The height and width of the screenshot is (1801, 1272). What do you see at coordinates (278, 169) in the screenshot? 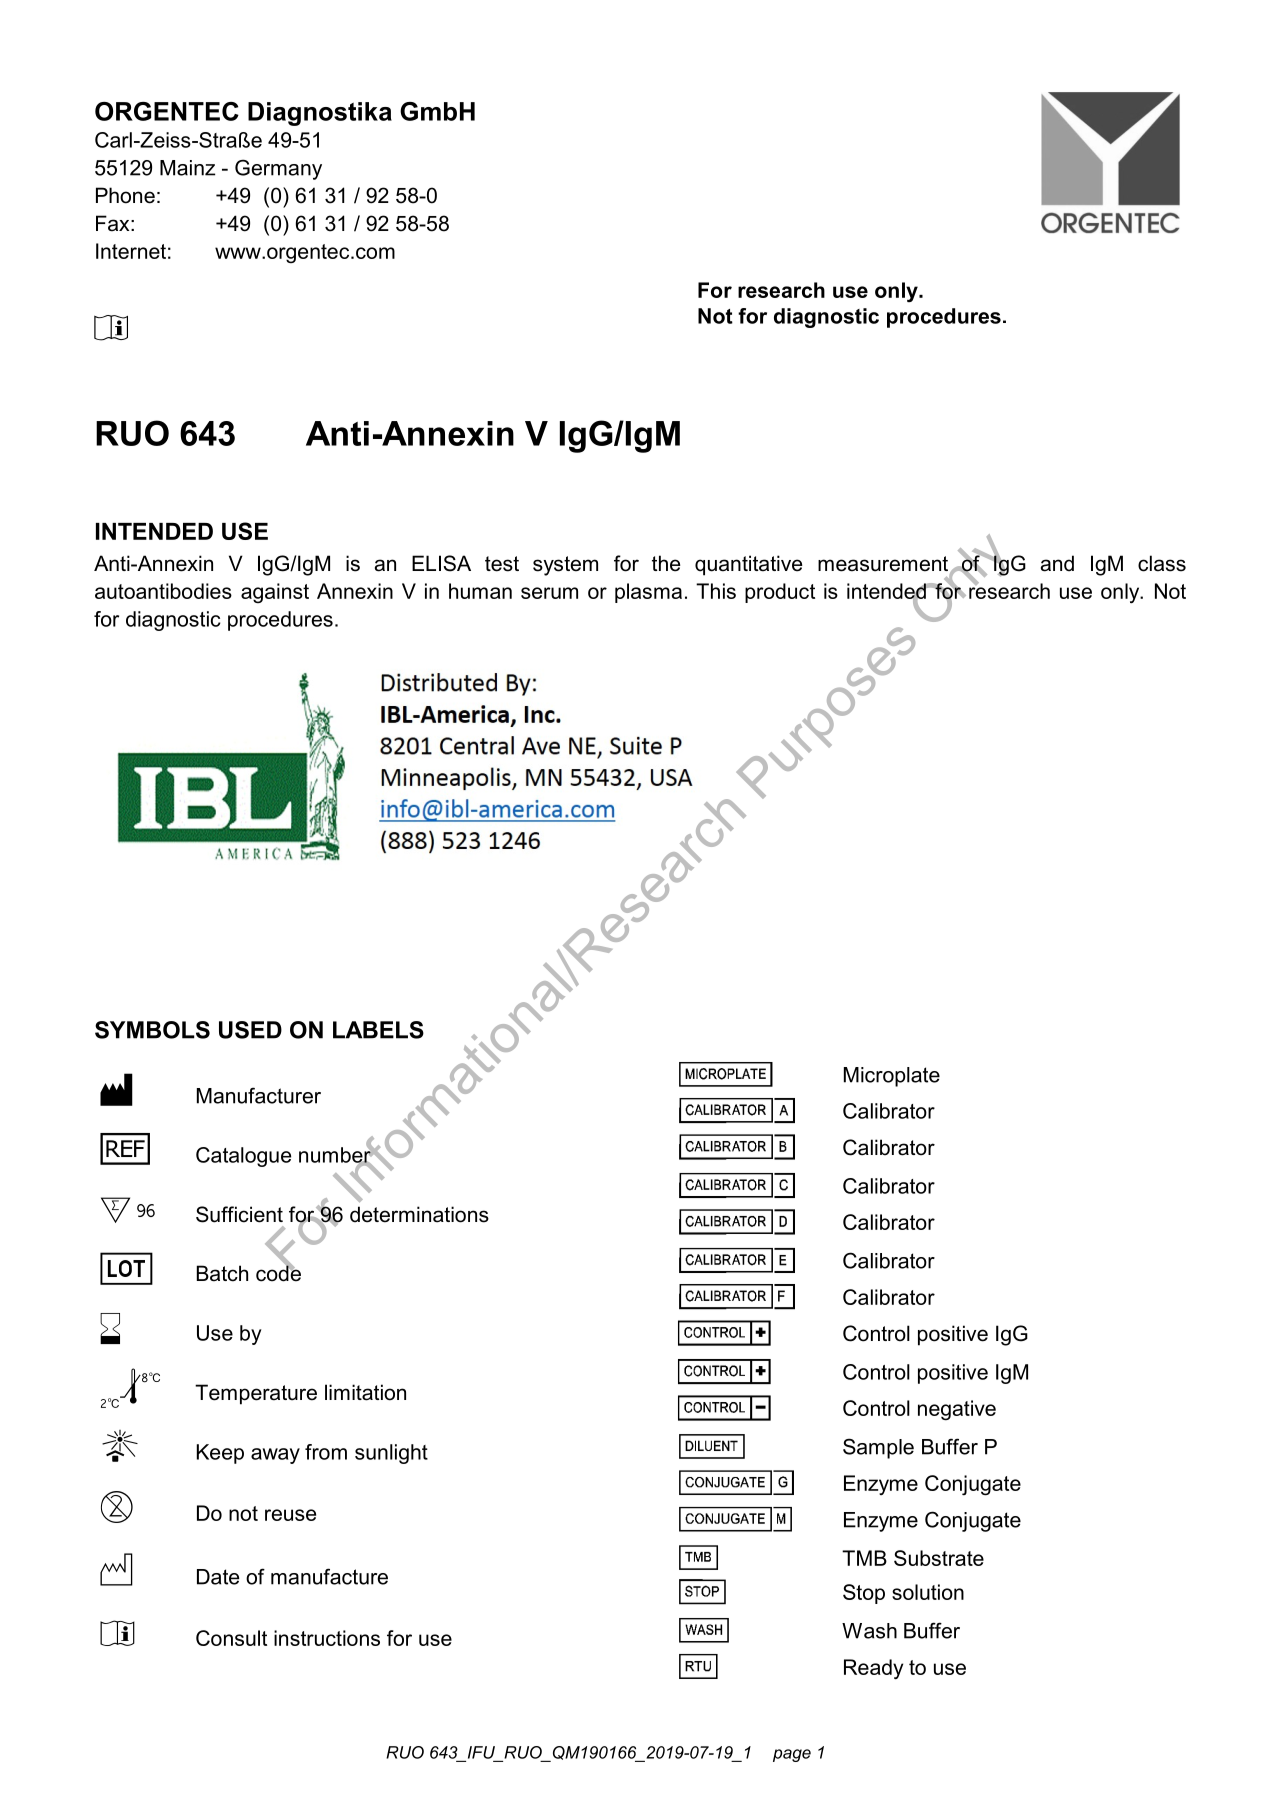
I see `Germany` at bounding box center [278, 169].
